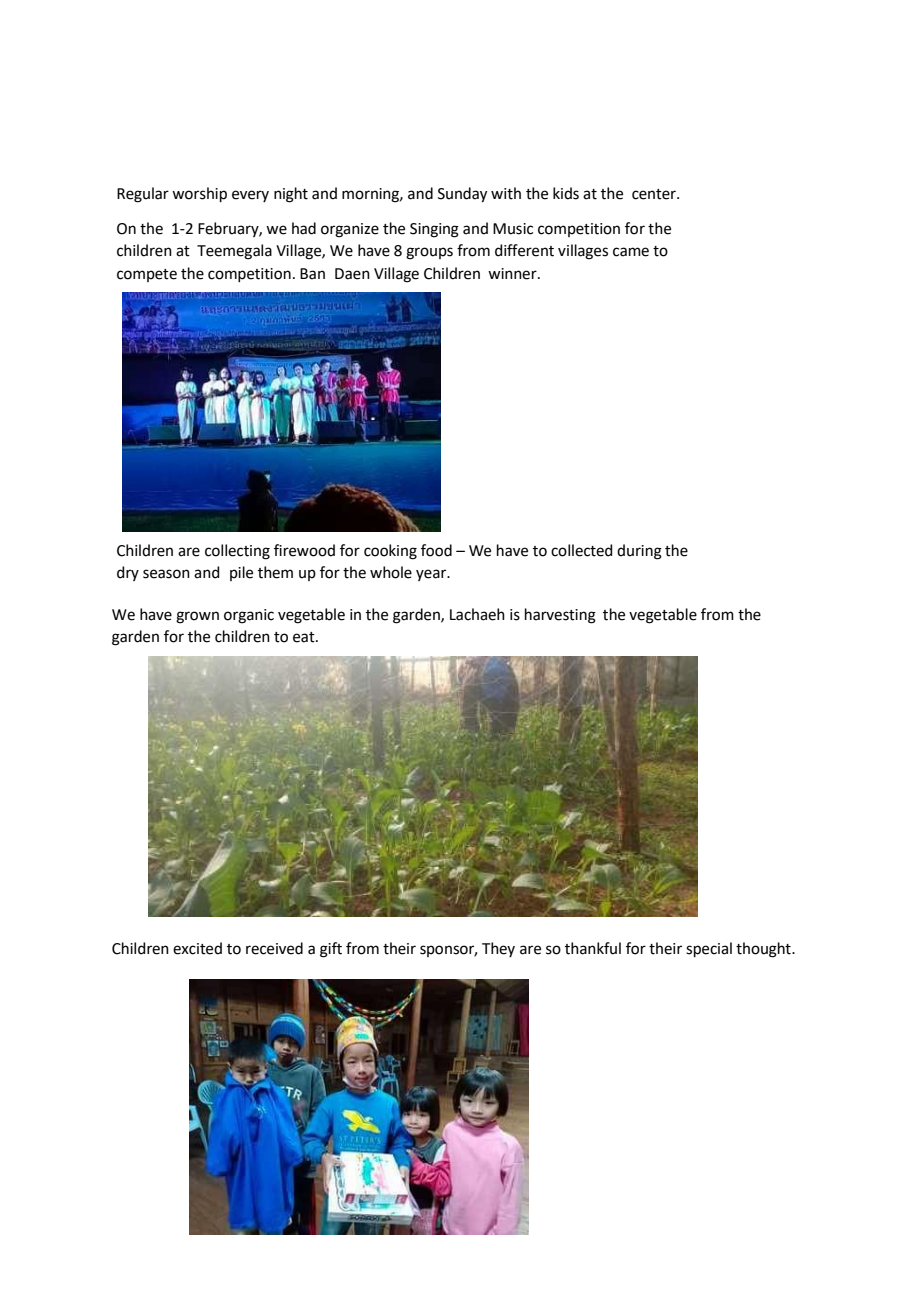 This screenshot has width=924, height=1307. What do you see at coordinates (639, 552) in the screenshot?
I see `during` at bounding box center [639, 552].
